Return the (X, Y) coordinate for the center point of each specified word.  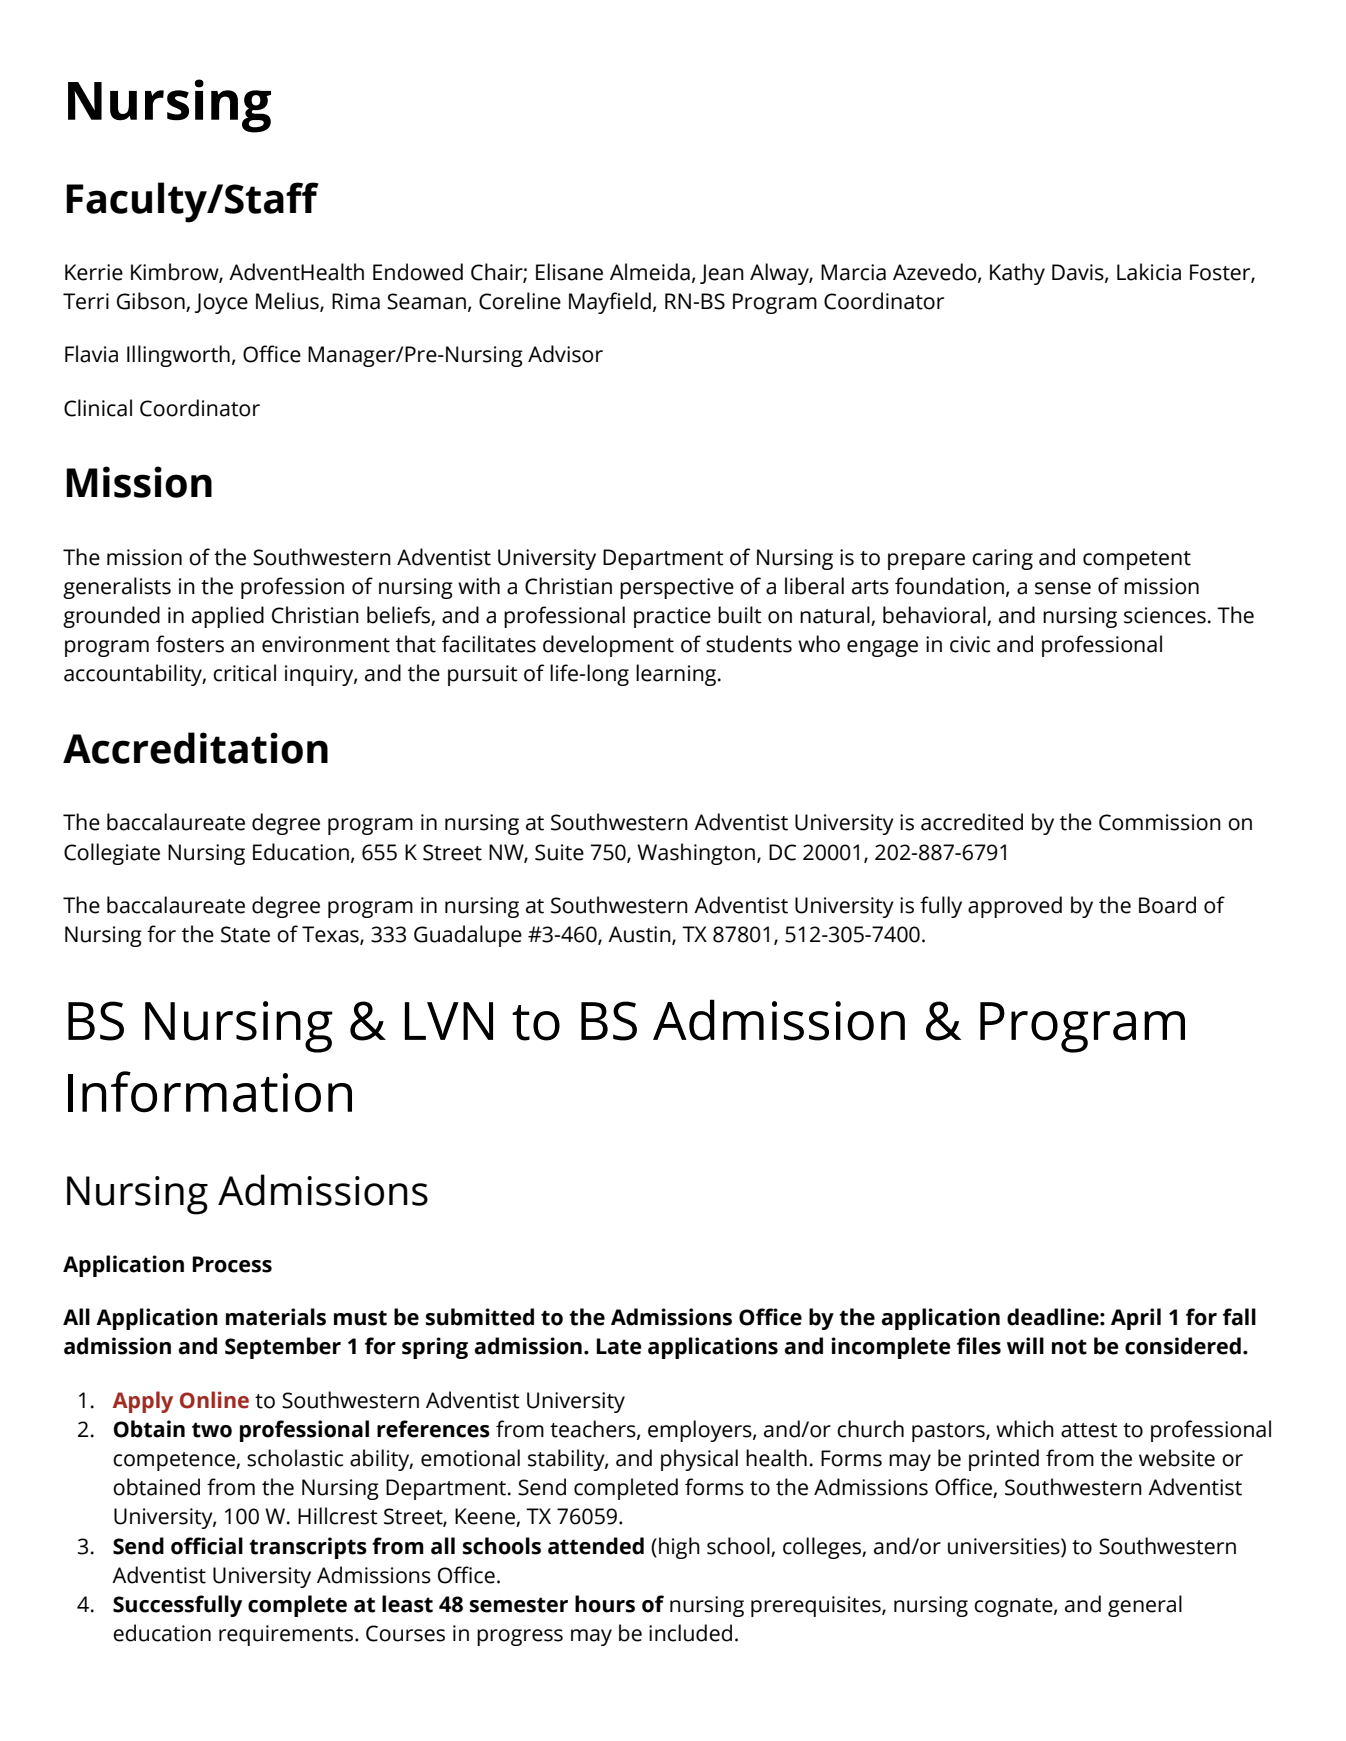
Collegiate (112, 854)
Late (619, 1346)
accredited (972, 822)
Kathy (1017, 274)
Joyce (221, 303)
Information (210, 1092)
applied (228, 617)
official (207, 1546)
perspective (677, 588)
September (283, 1348)
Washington (696, 854)
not (1069, 1347)
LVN (449, 1021)
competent (1137, 560)
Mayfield (610, 303)
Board (1167, 905)
